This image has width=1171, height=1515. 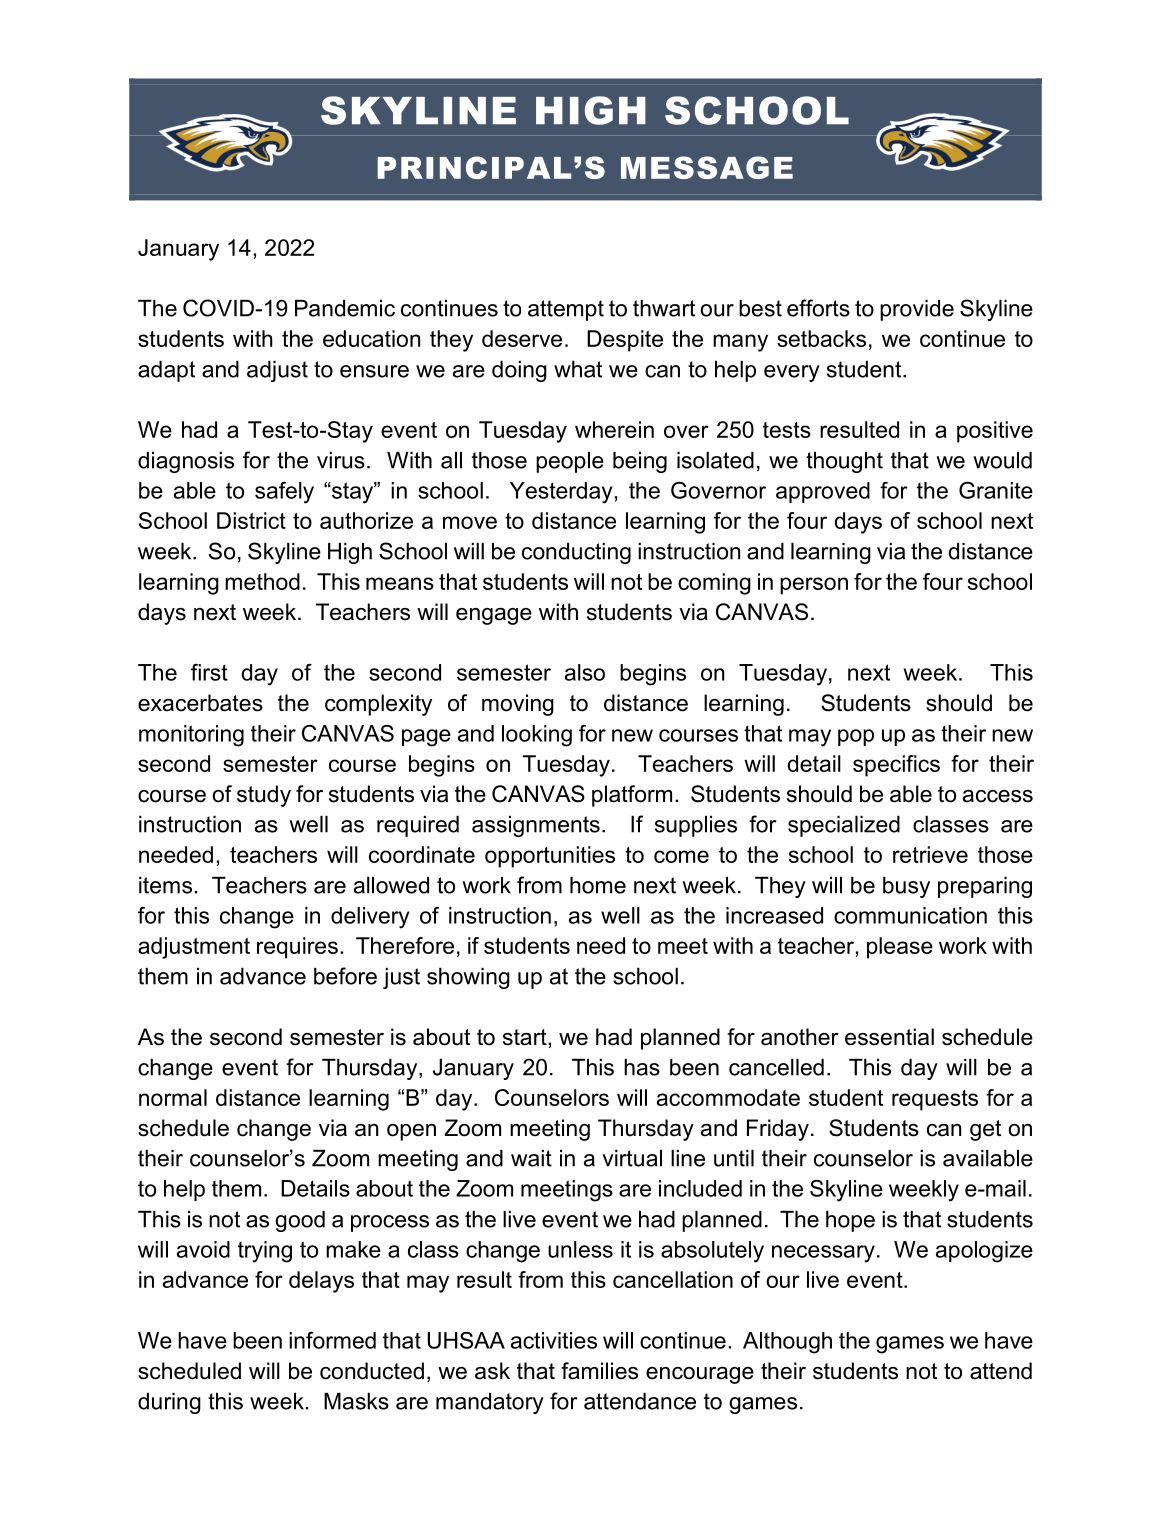 I want to click on MESSAGE, so click(x=707, y=167).
